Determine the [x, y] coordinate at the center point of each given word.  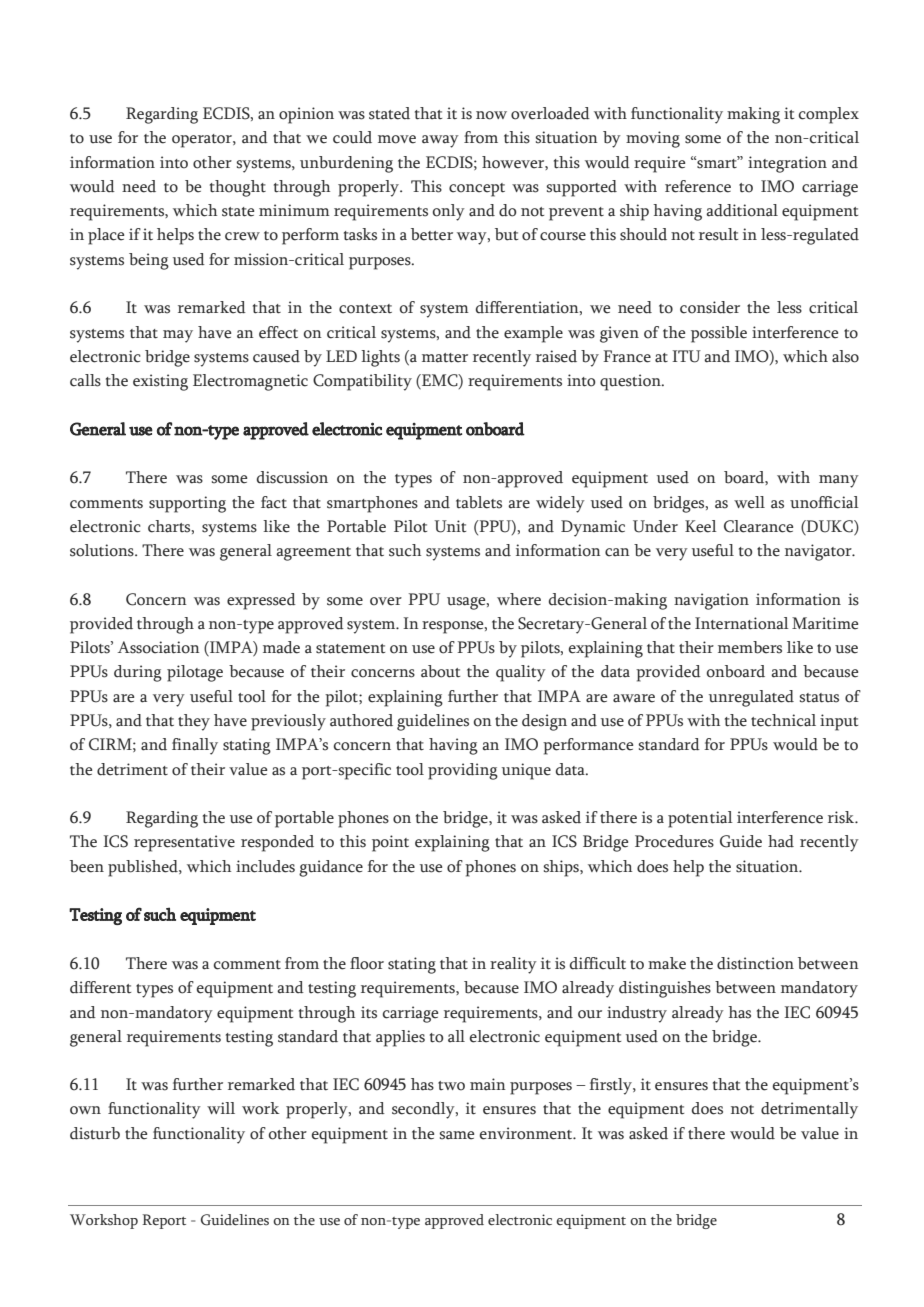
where [519, 599]
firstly [611, 1086]
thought [238, 188]
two [451, 1086]
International [742, 623]
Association [159, 647]
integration [787, 164]
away [440, 141]
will [221, 1108]
